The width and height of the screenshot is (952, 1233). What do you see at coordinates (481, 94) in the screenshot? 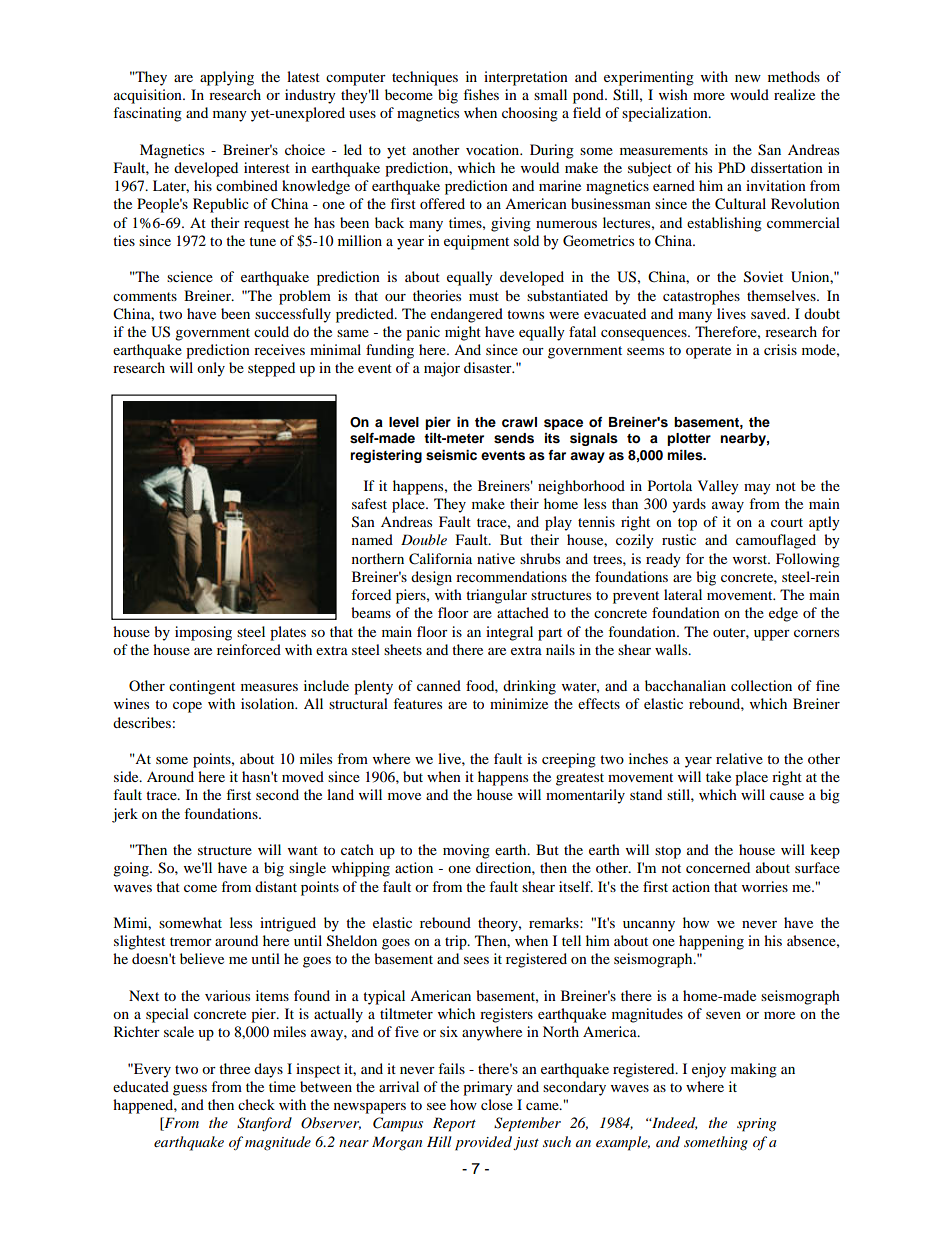
I see `fishes` at bounding box center [481, 94].
